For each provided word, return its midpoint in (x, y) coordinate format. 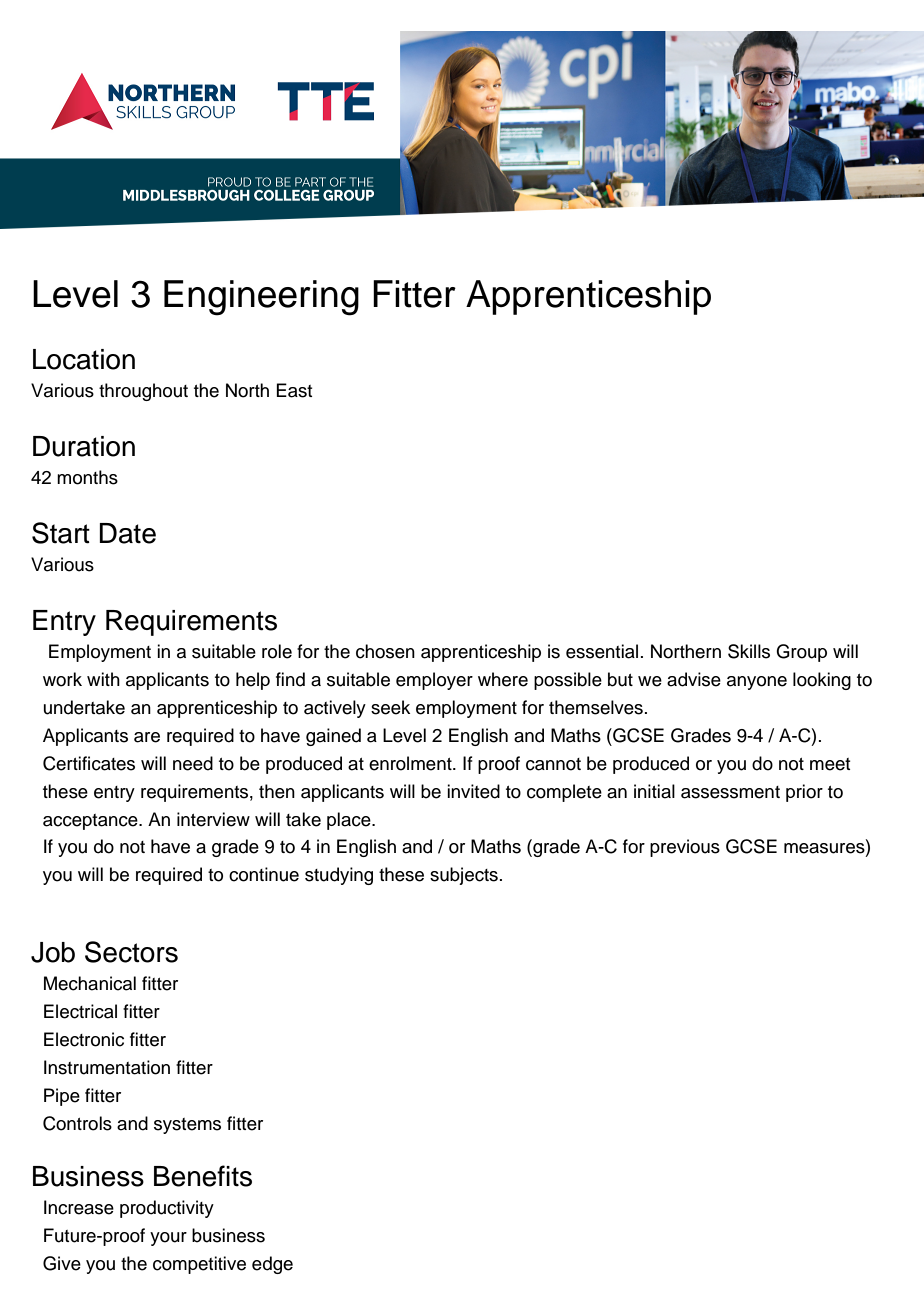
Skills (749, 651)
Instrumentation (107, 1067)
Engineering (261, 298)
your (168, 1239)
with (103, 679)
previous (685, 848)
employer (434, 681)
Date (128, 533)
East (294, 390)
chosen (385, 651)
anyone (757, 683)
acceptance (91, 822)
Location (84, 359)
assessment (730, 792)
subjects (464, 876)
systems (187, 1126)
